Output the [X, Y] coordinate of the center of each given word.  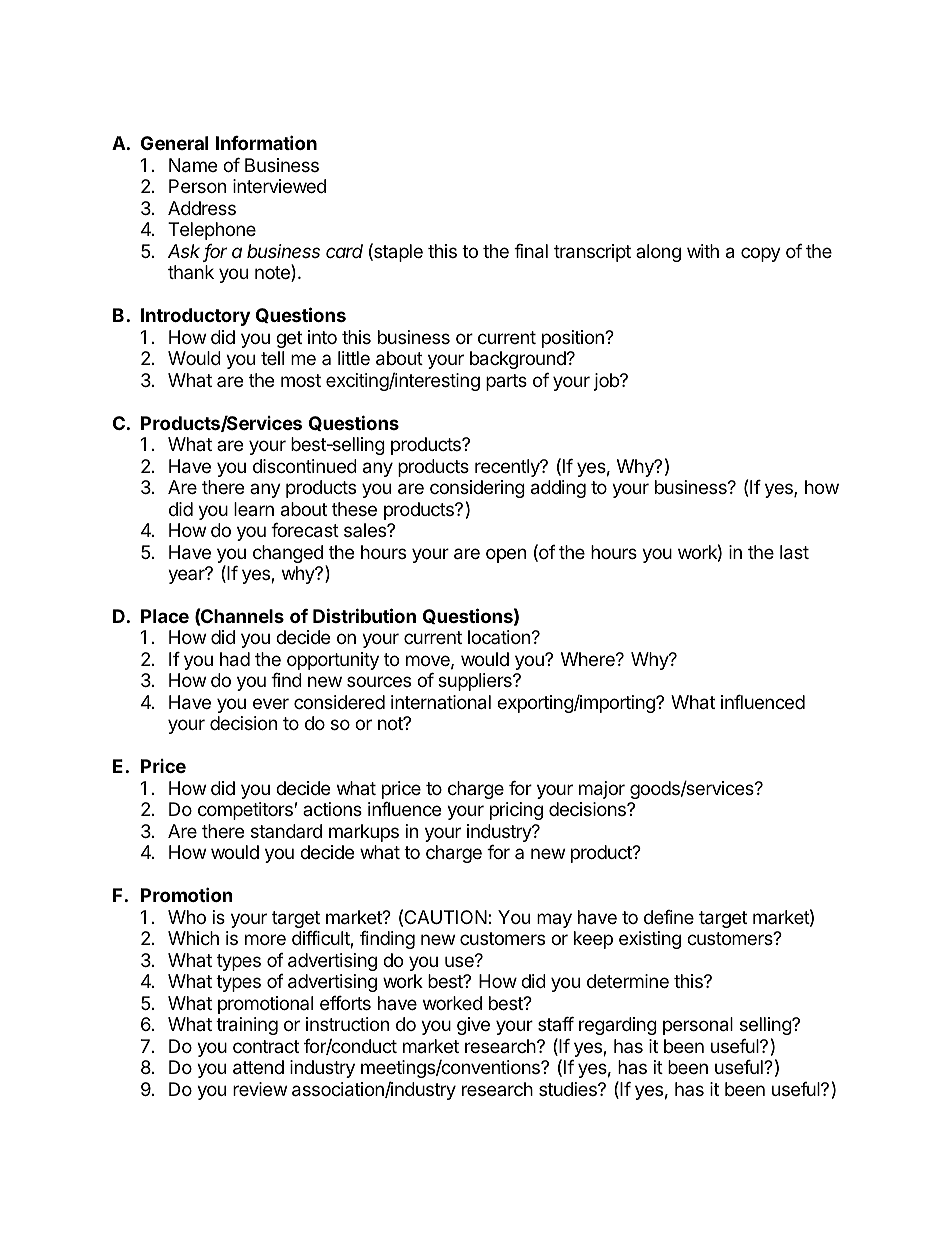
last [794, 552]
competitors [245, 811]
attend [258, 1067]
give [473, 1026]
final [531, 251]
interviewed [279, 186]
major [602, 790]
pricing [516, 811]
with [703, 251]
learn [254, 509]
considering [477, 489]
